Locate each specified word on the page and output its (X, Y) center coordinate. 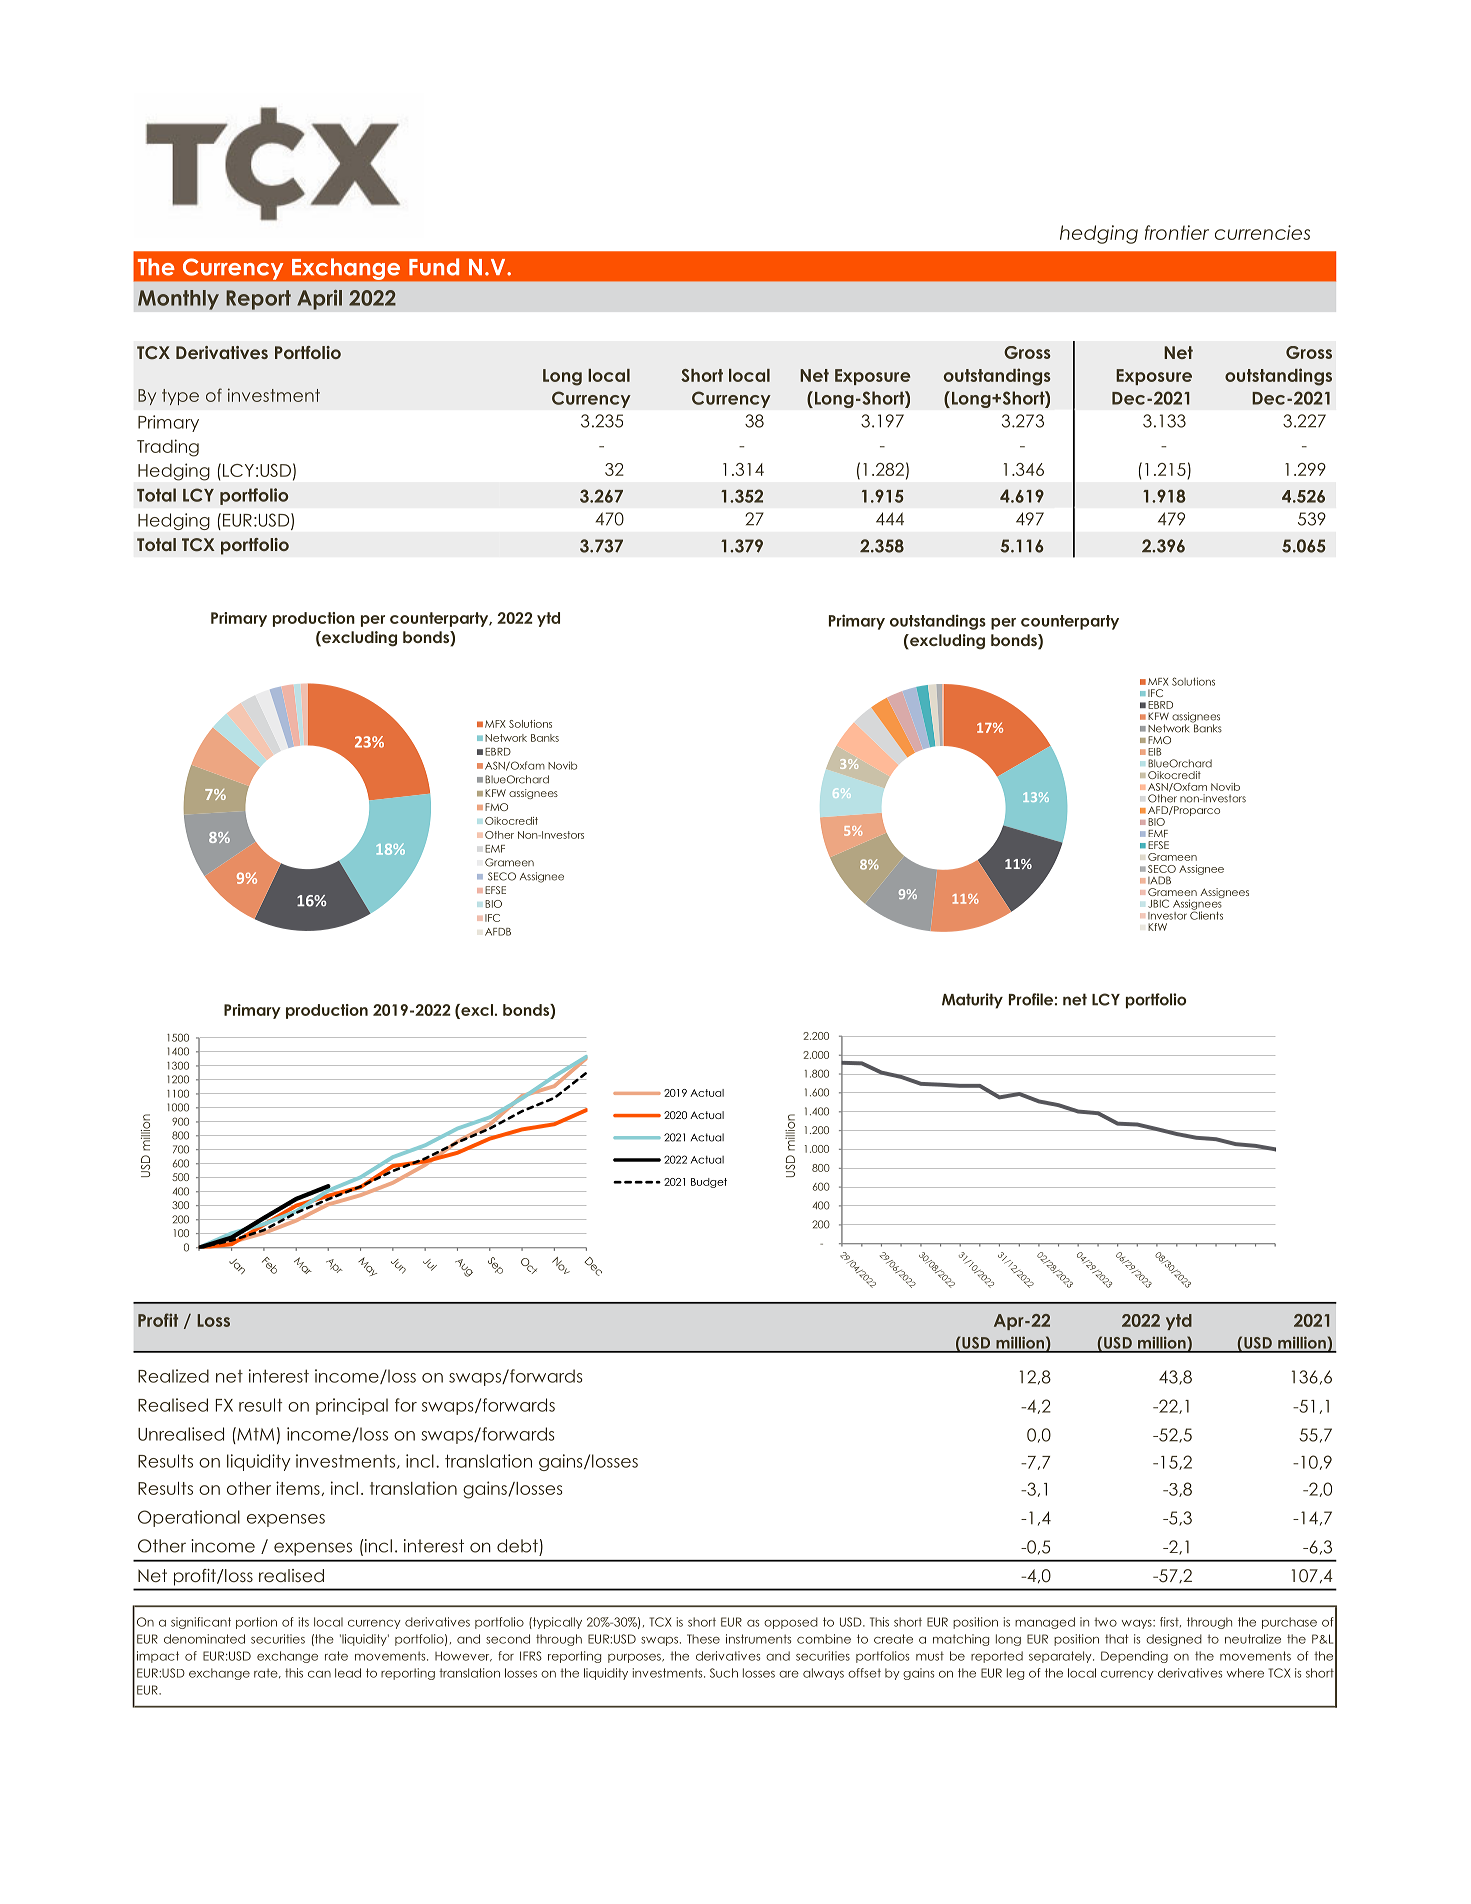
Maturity (972, 1001)
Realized (173, 1376)
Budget (709, 1183)
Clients (1206, 914)
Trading (168, 448)
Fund (434, 267)
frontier (1177, 232)
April (319, 299)
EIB (1154, 752)
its (304, 1622)
